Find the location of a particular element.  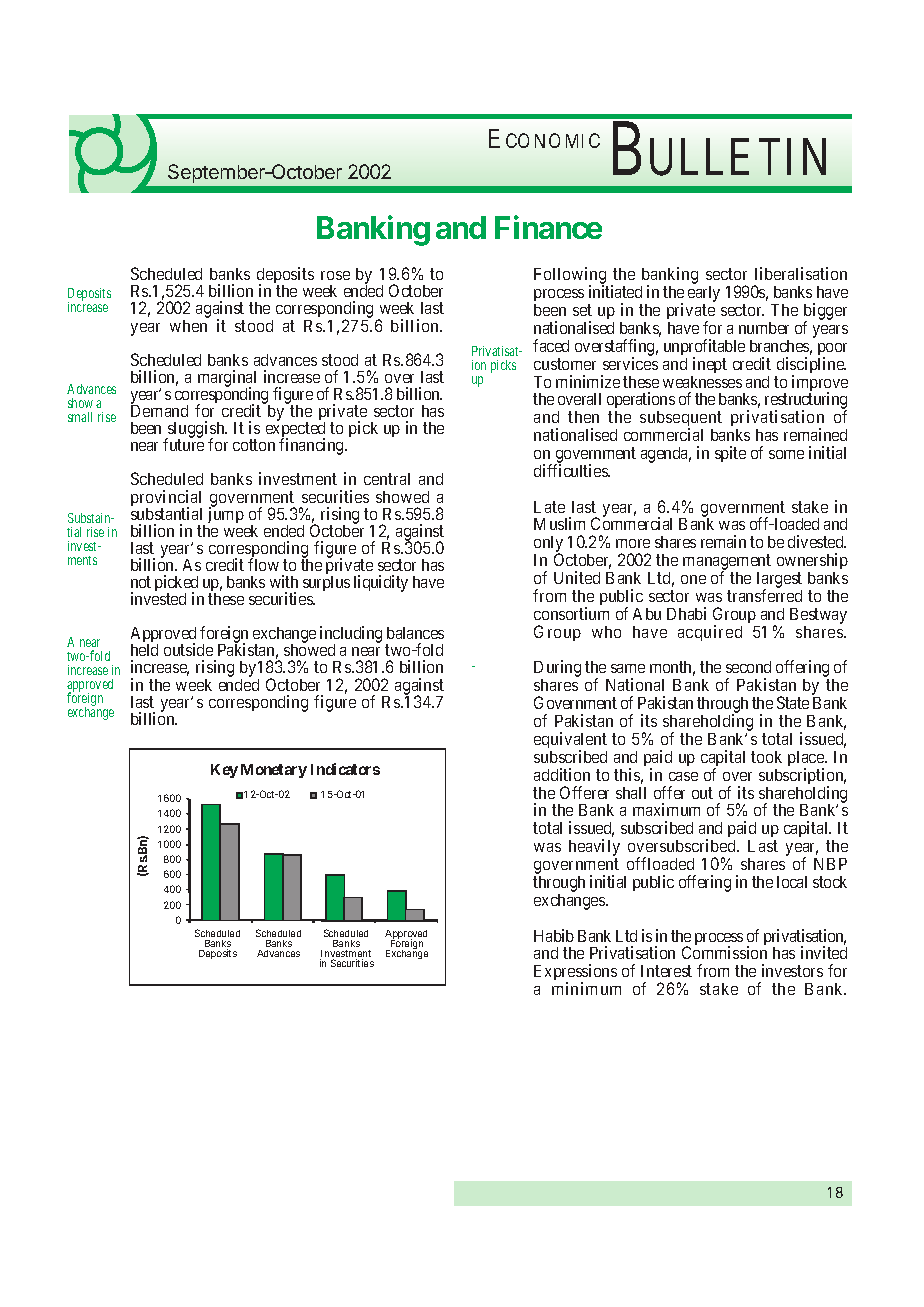

Expressions is located at coordinates (575, 974).
